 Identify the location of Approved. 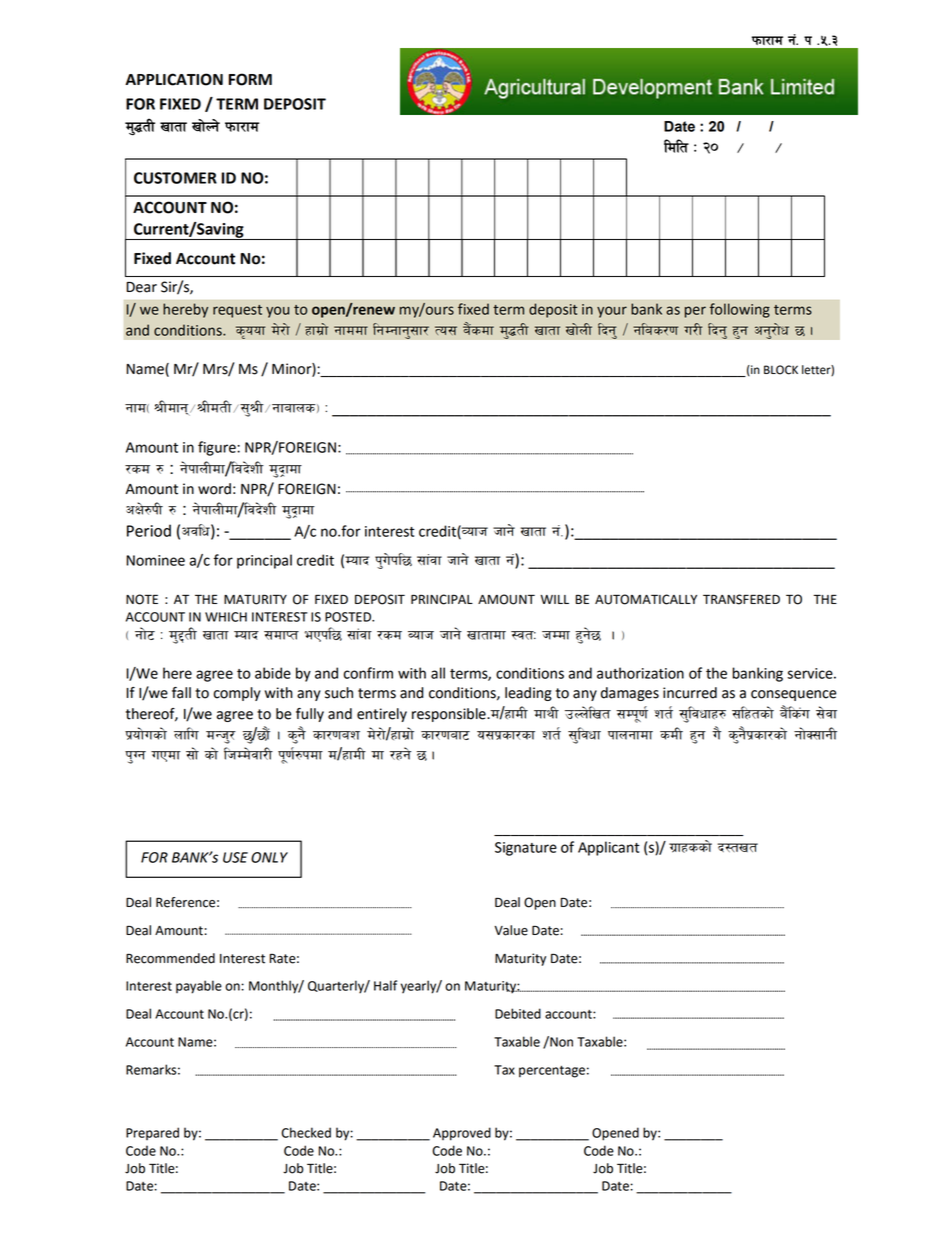
(462, 1134).
